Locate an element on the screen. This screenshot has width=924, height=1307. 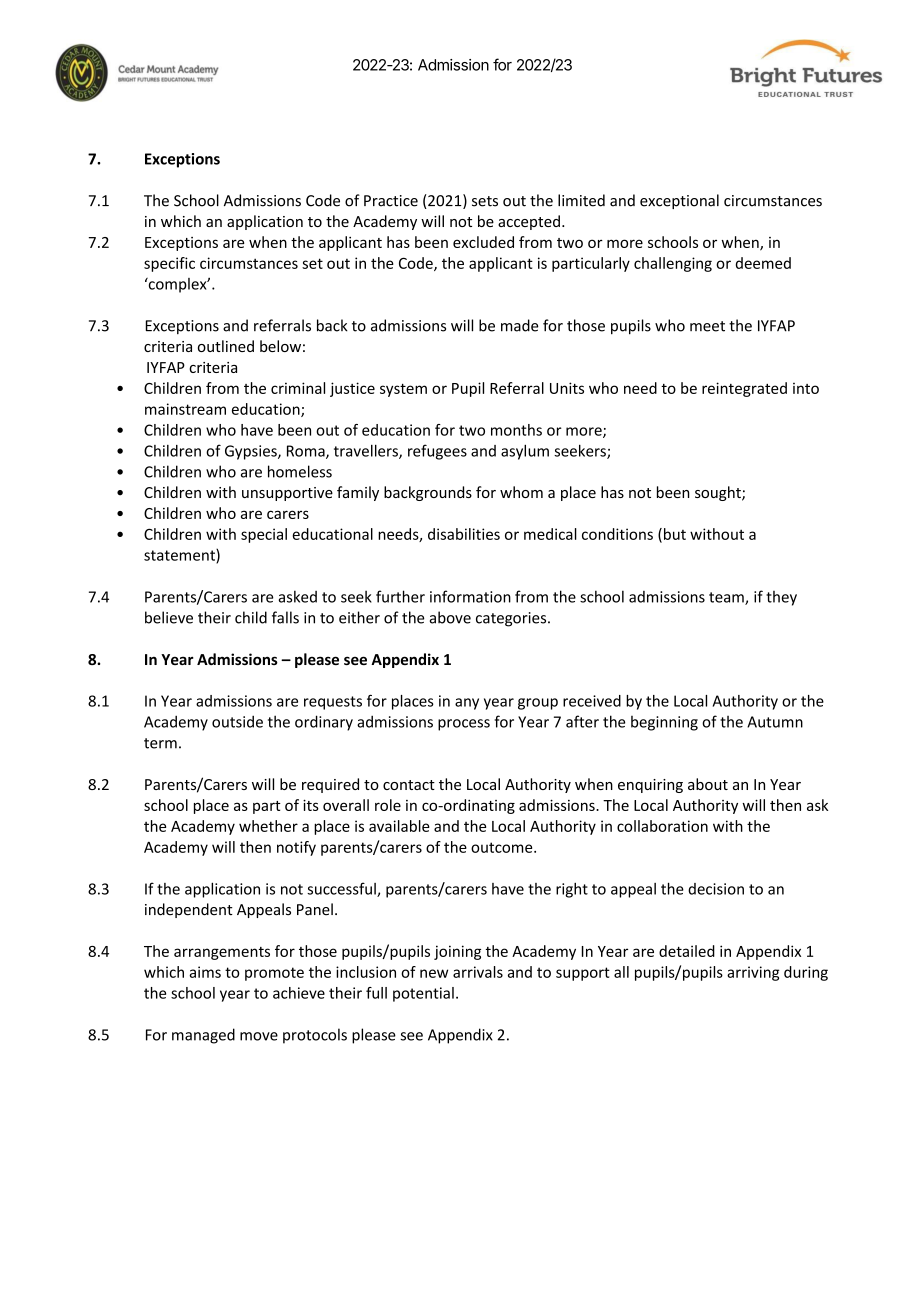
arrivals is located at coordinates (478, 972).
